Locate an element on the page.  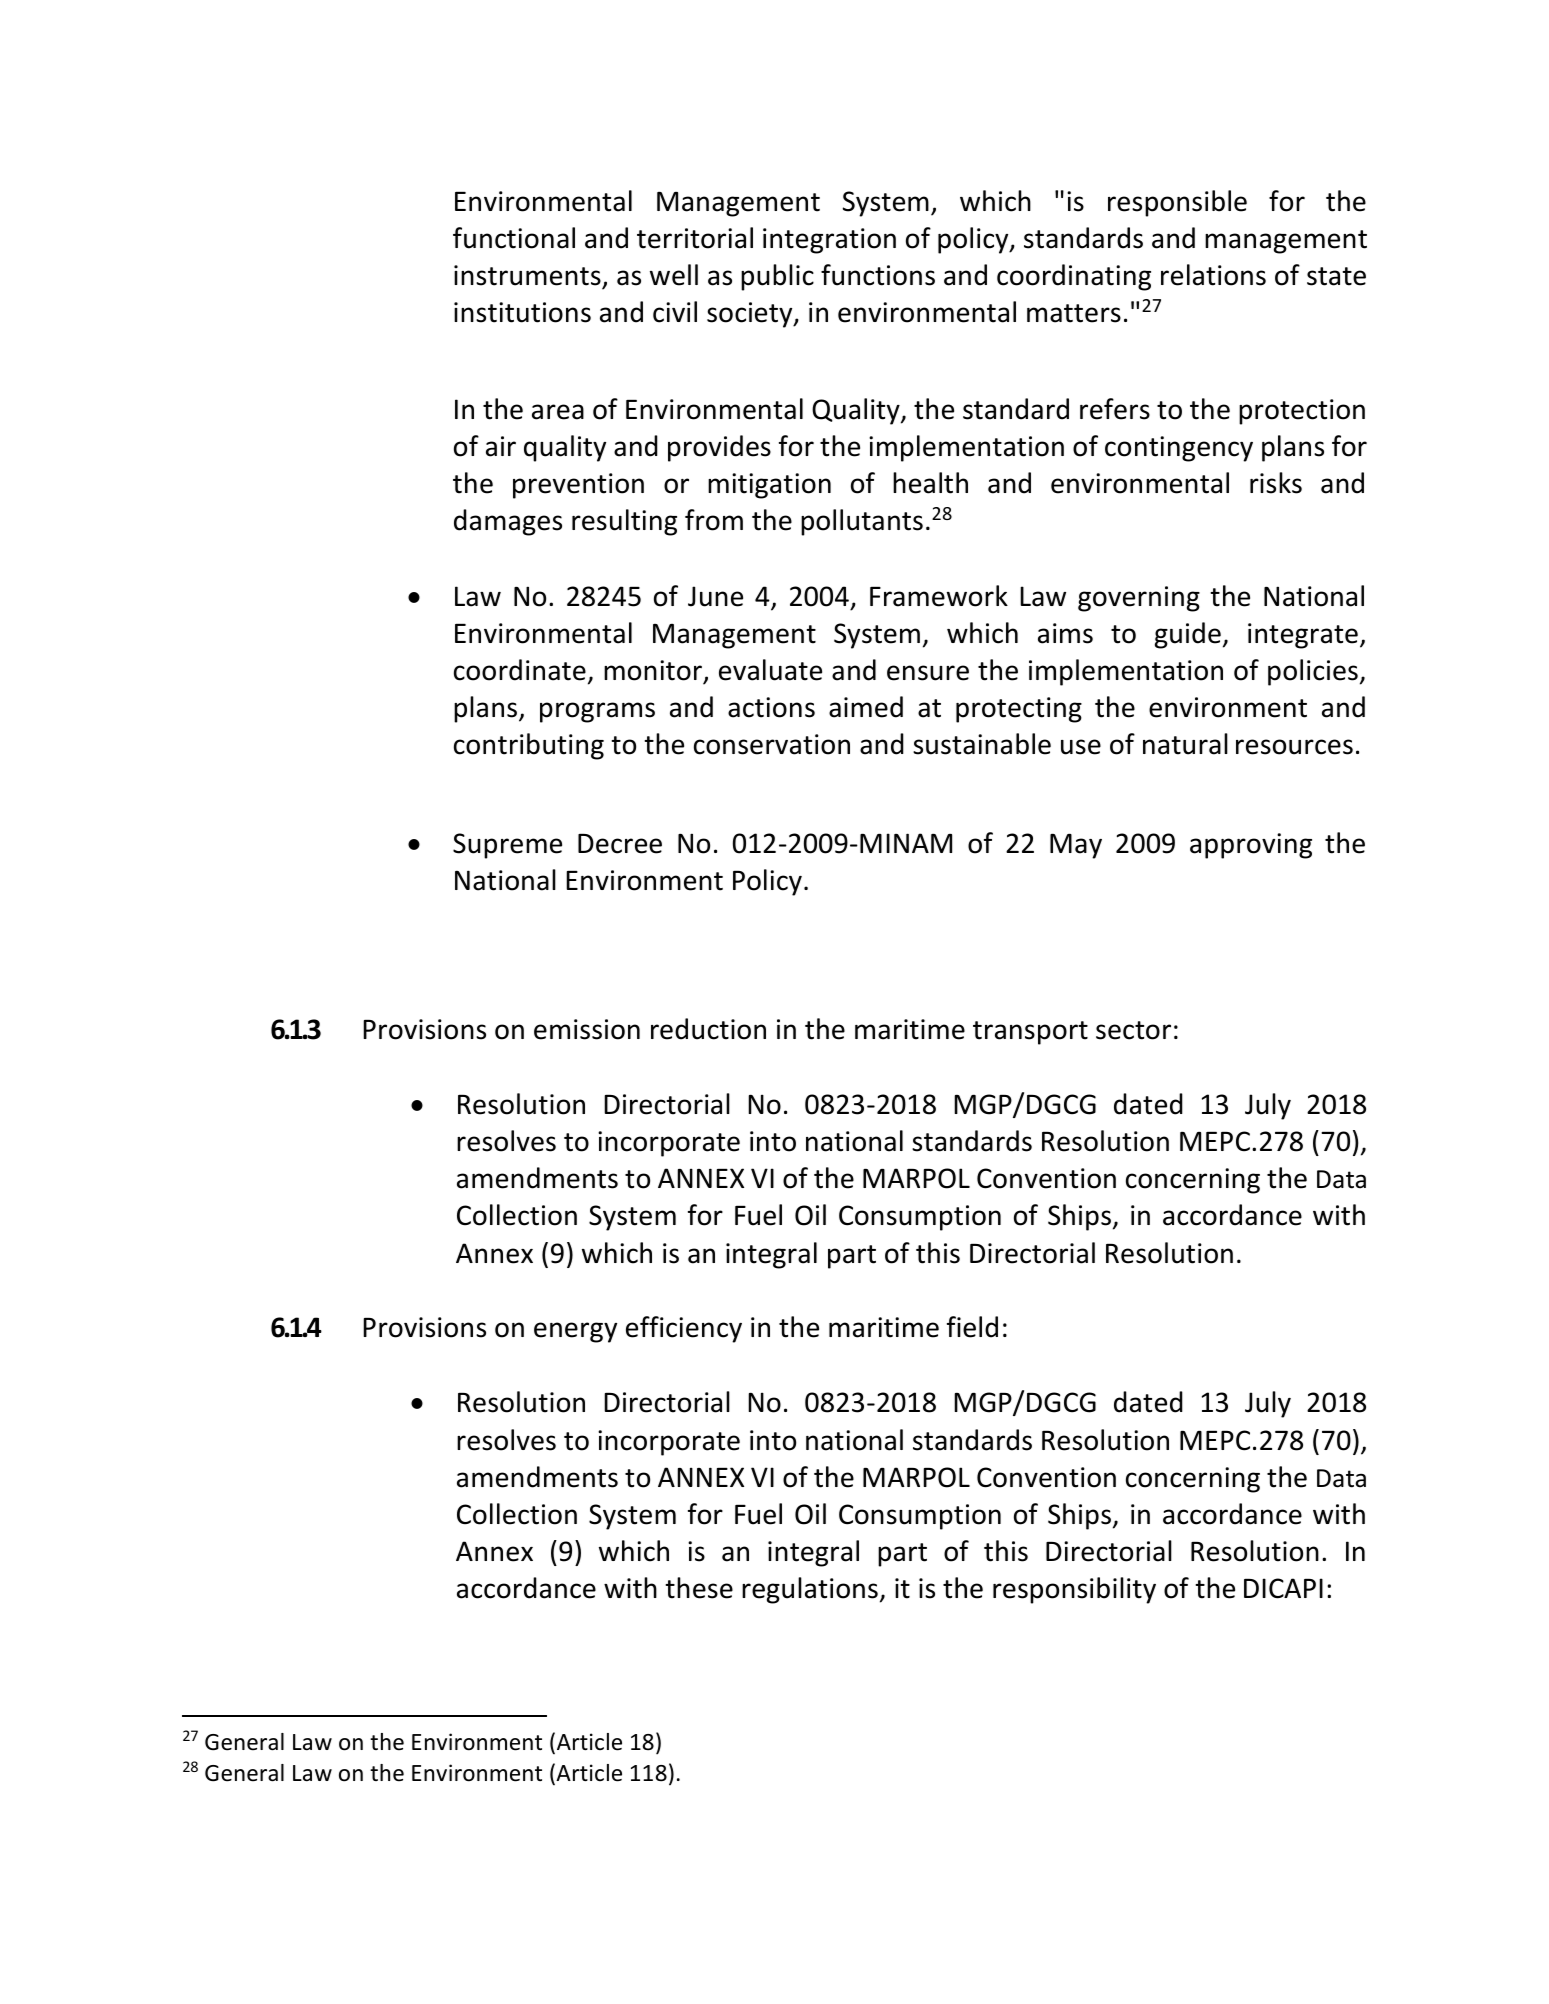
these is located at coordinates (699, 1588).
